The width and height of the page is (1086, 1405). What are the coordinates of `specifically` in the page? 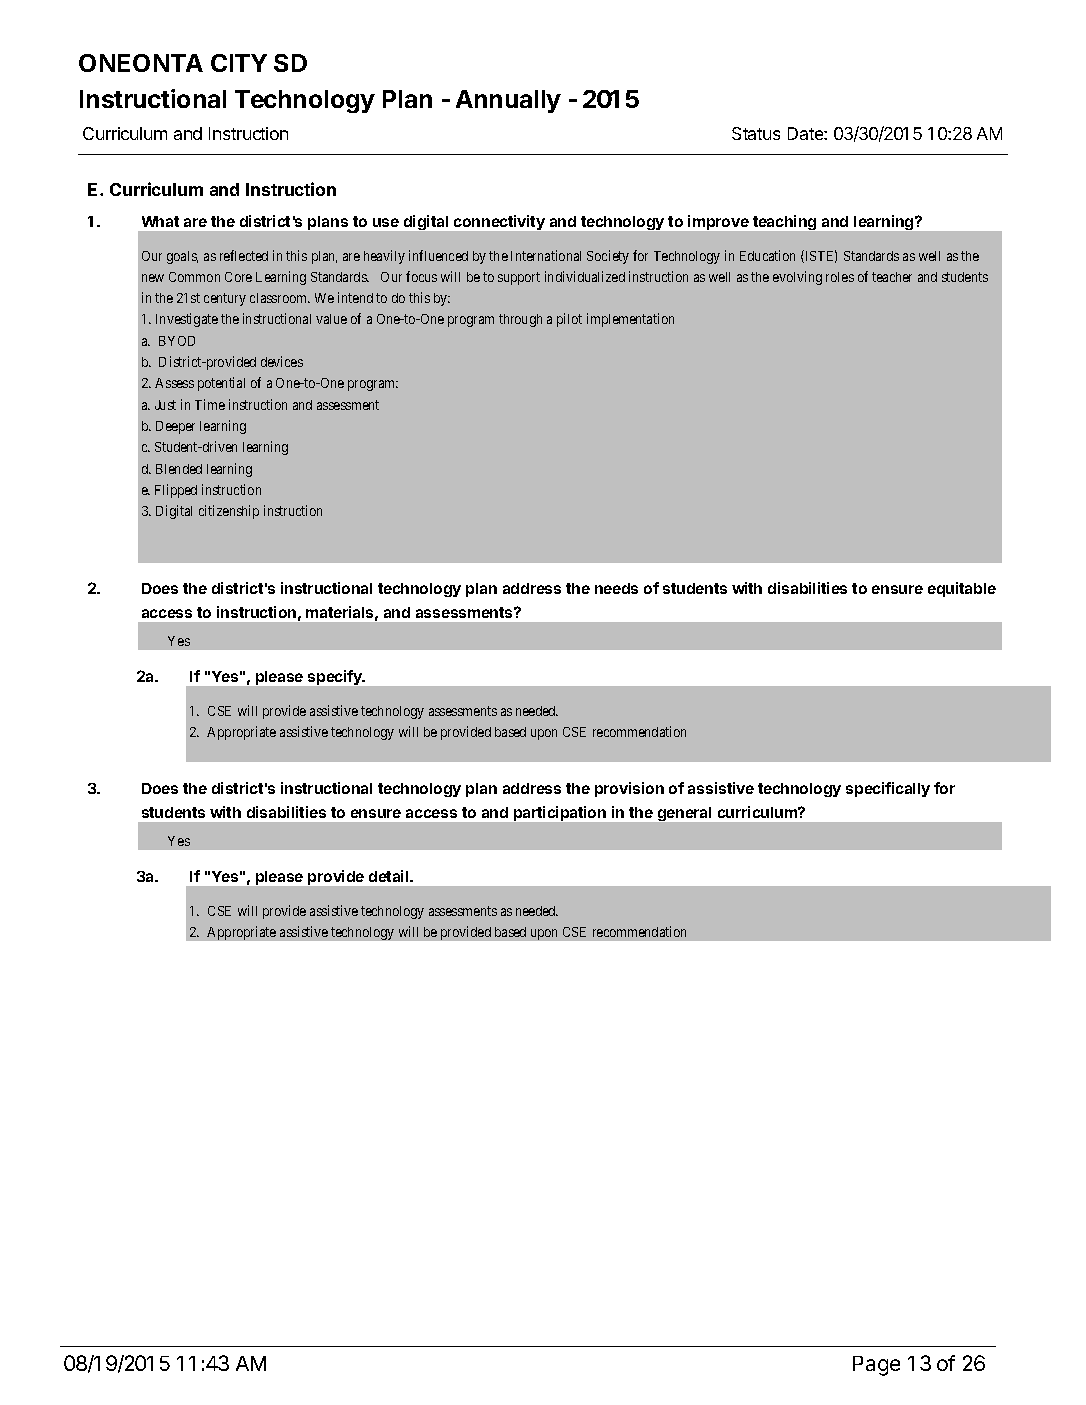 It's located at (888, 789).
